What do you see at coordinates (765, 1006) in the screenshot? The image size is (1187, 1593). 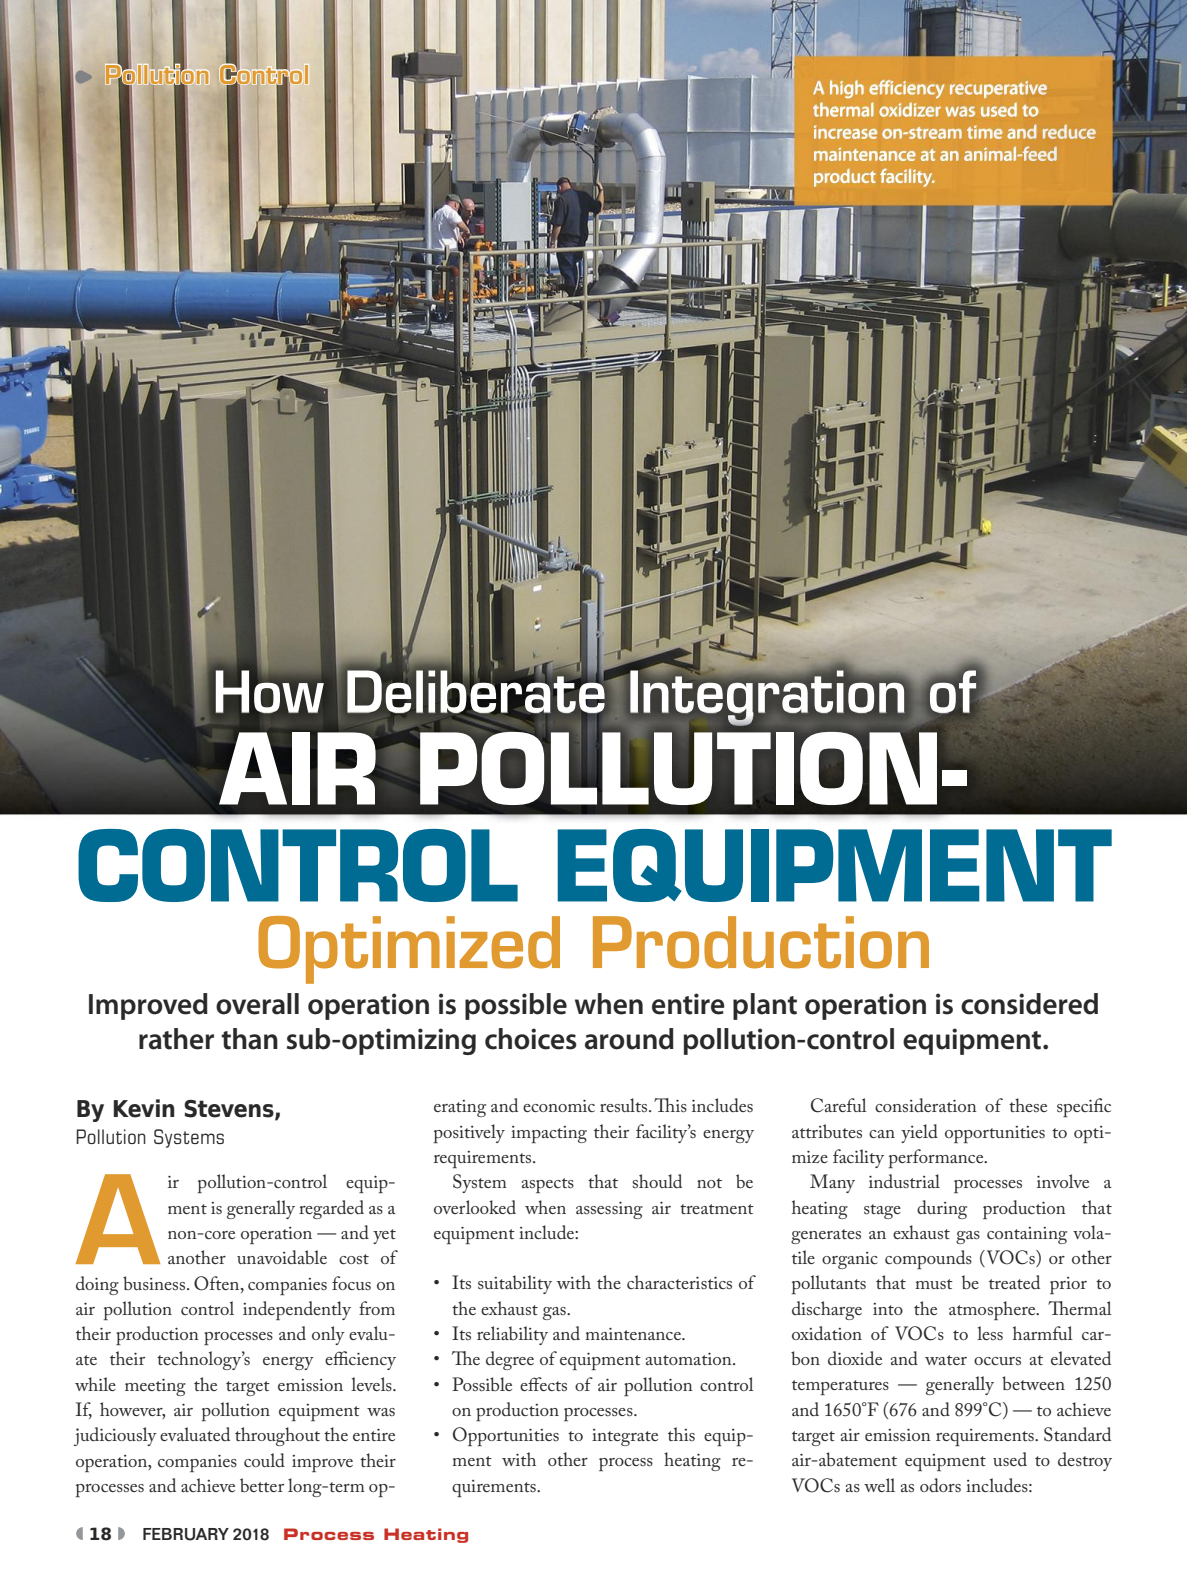 I see `plant` at bounding box center [765, 1006].
